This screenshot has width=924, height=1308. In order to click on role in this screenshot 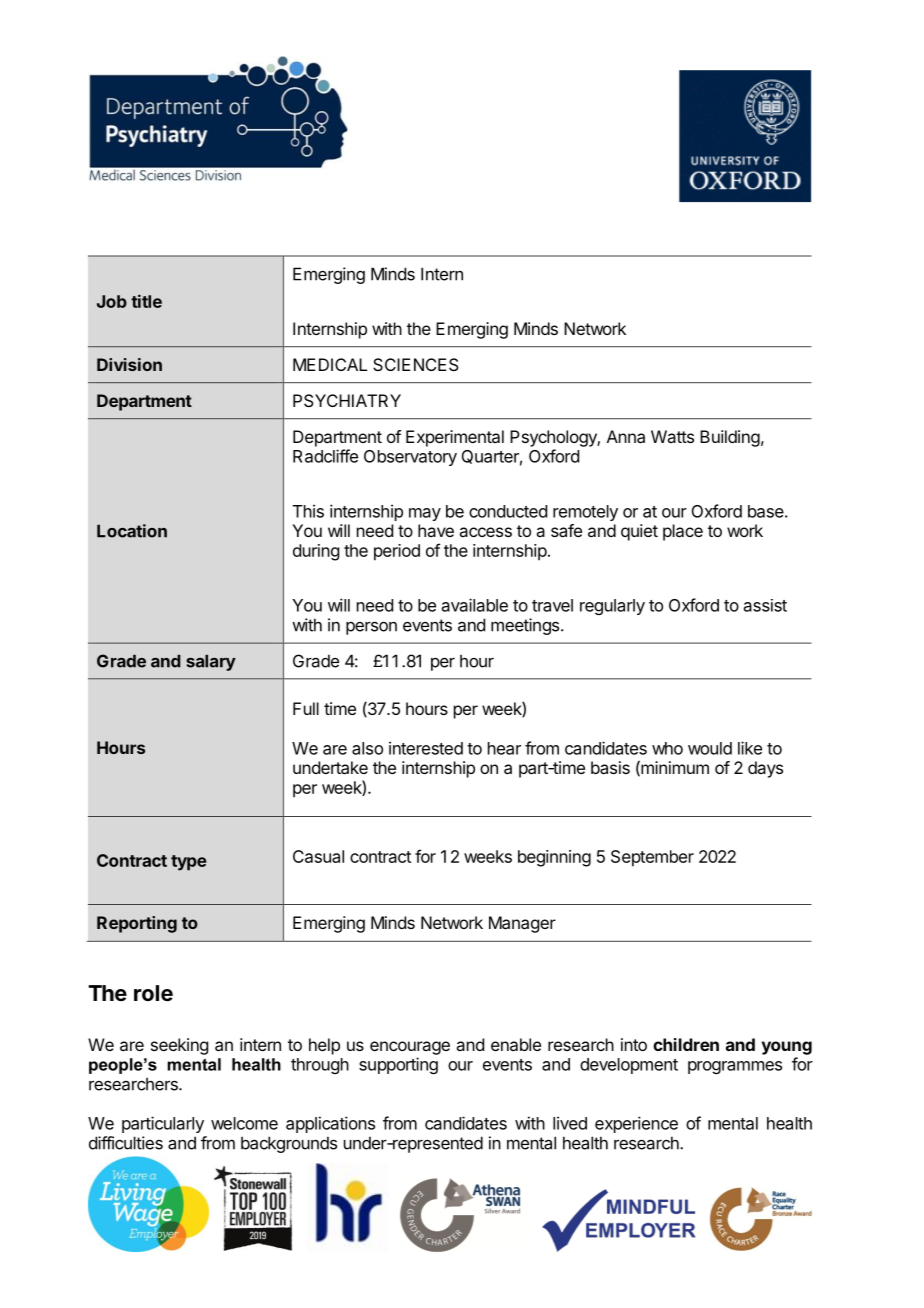, I will do `click(153, 993)`.
